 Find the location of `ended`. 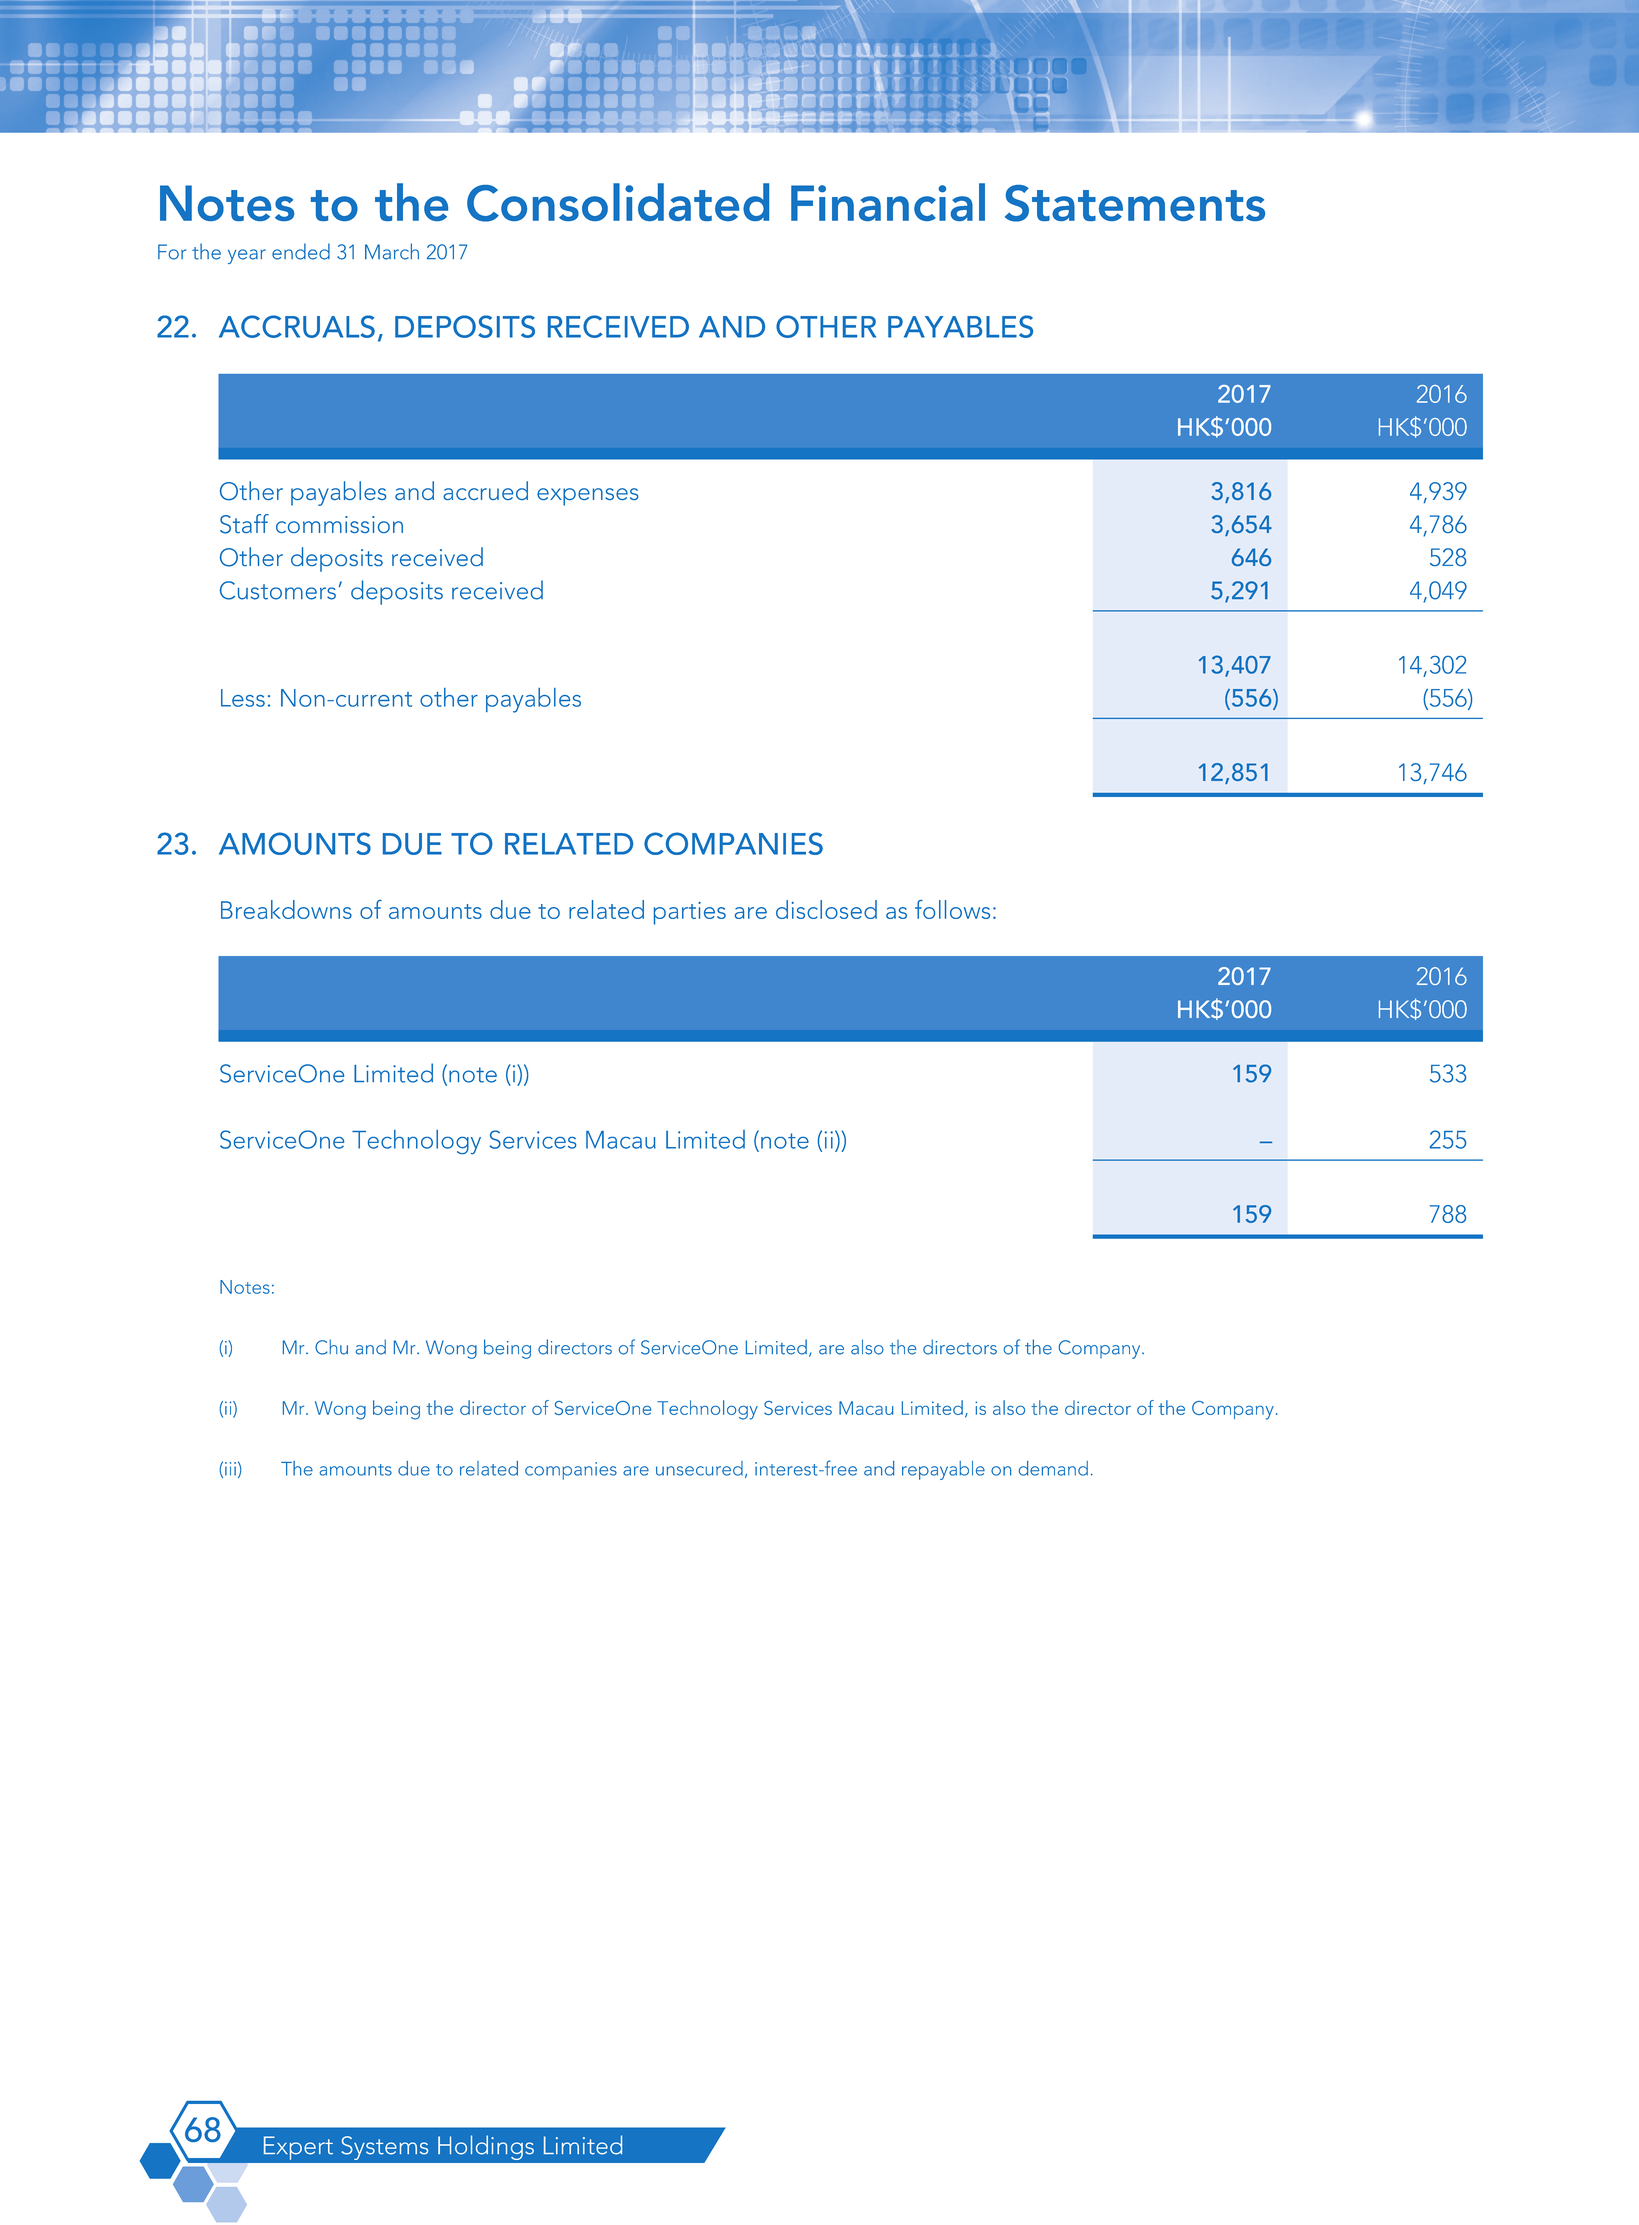

ended is located at coordinates (301, 251).
